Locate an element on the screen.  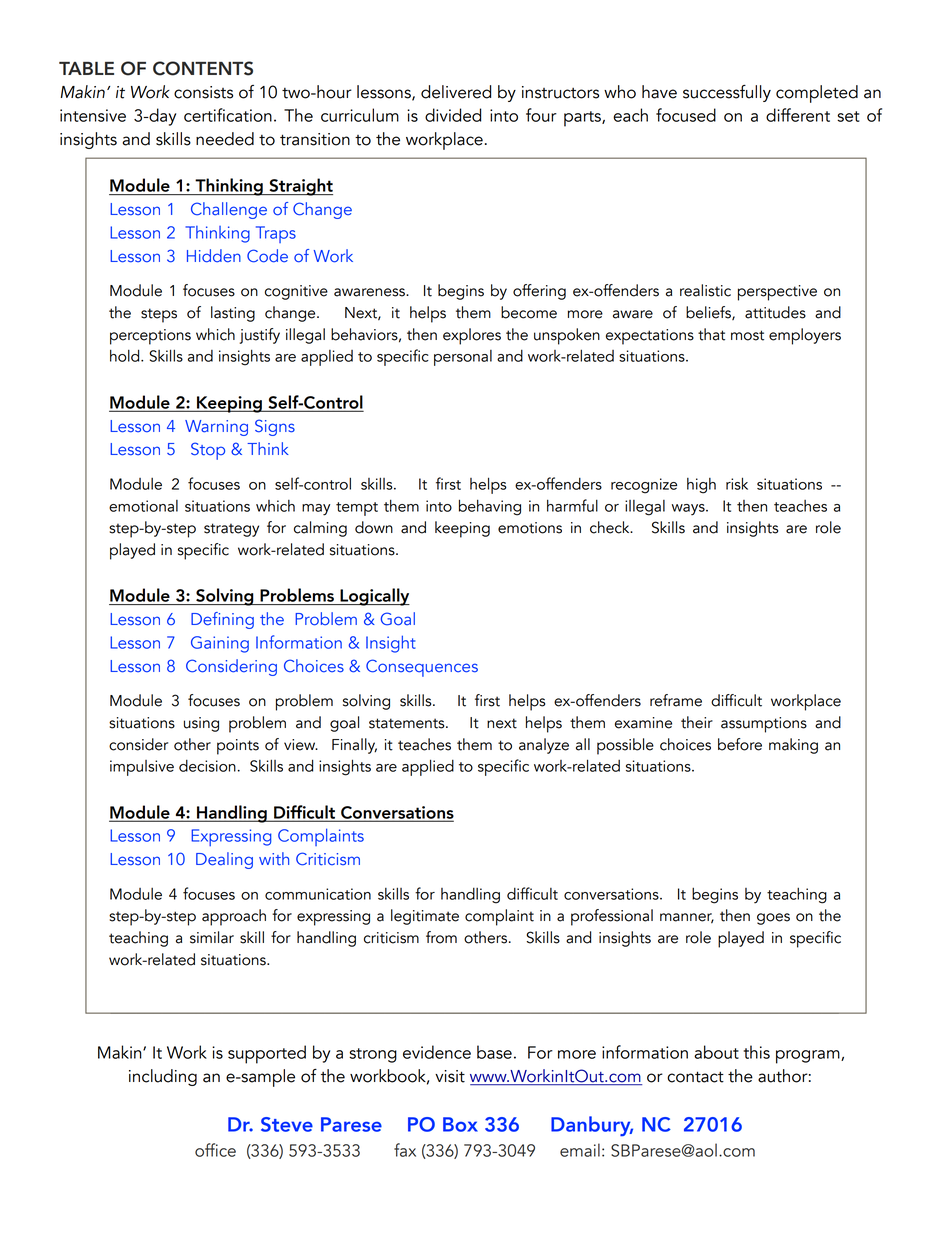
Stop is located at coordinates (208, 451).
